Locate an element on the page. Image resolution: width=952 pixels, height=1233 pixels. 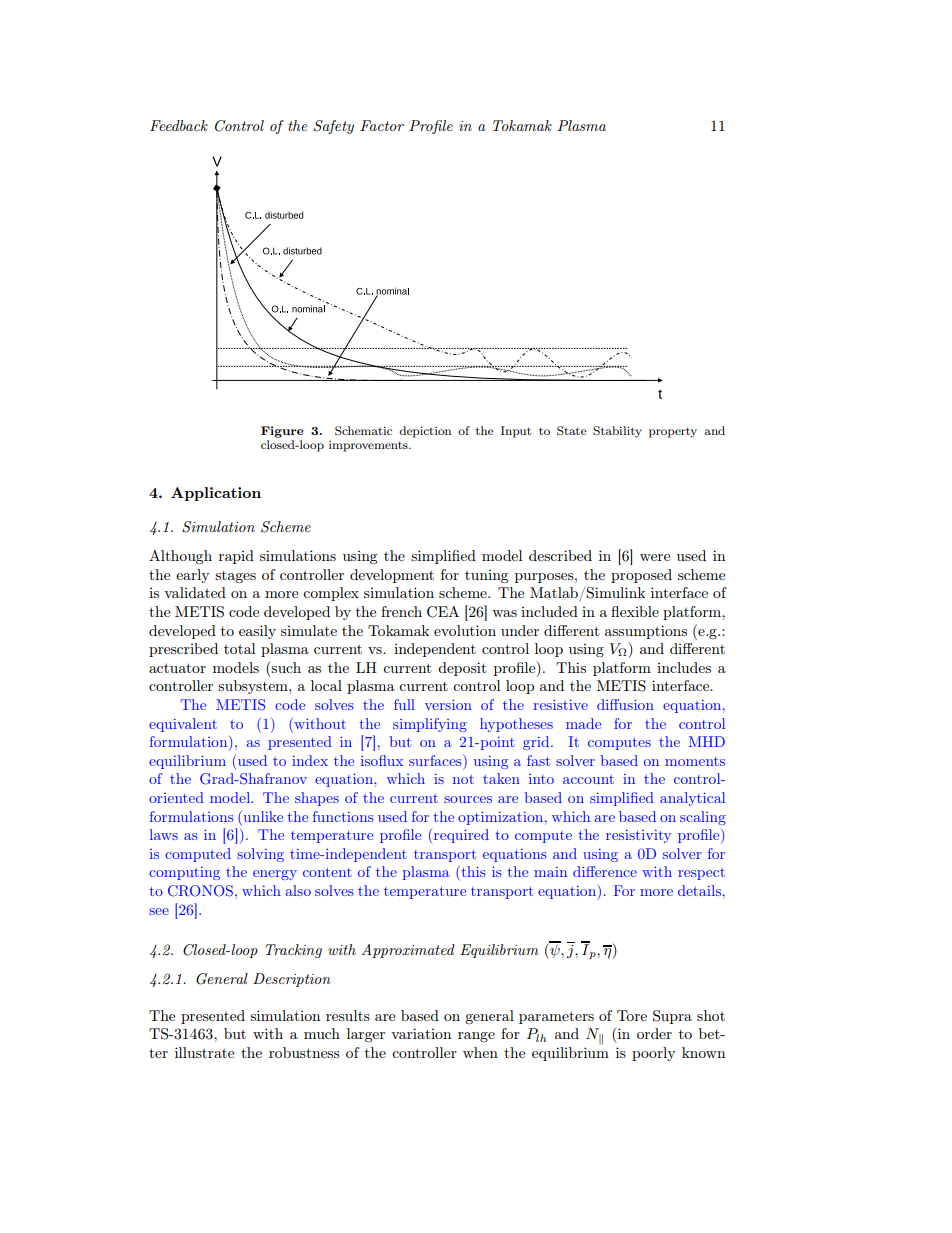
depiction is located at coordinates (425, 432).
